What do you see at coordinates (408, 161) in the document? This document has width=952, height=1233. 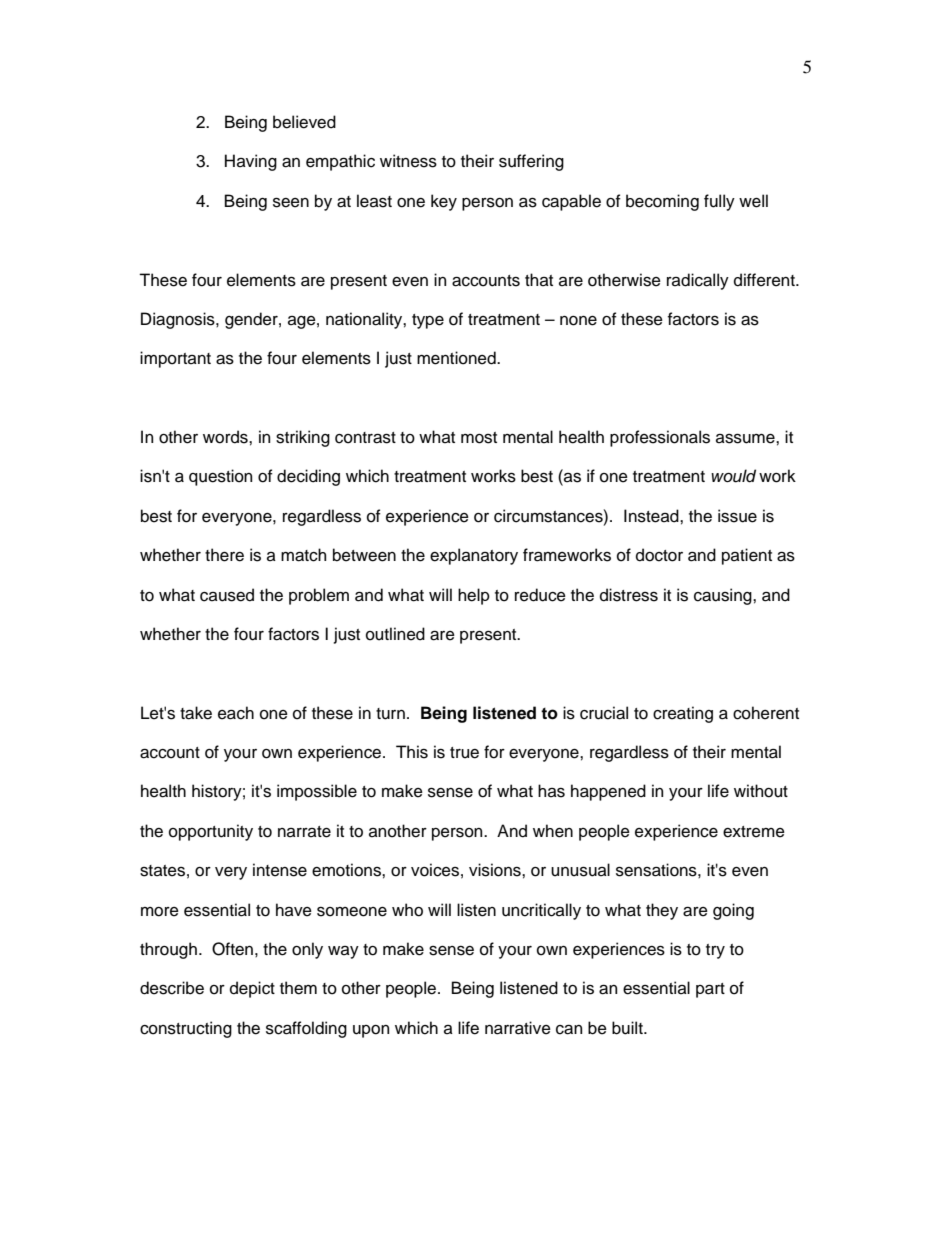 I see `witness` at bounding box center [408, 161].
